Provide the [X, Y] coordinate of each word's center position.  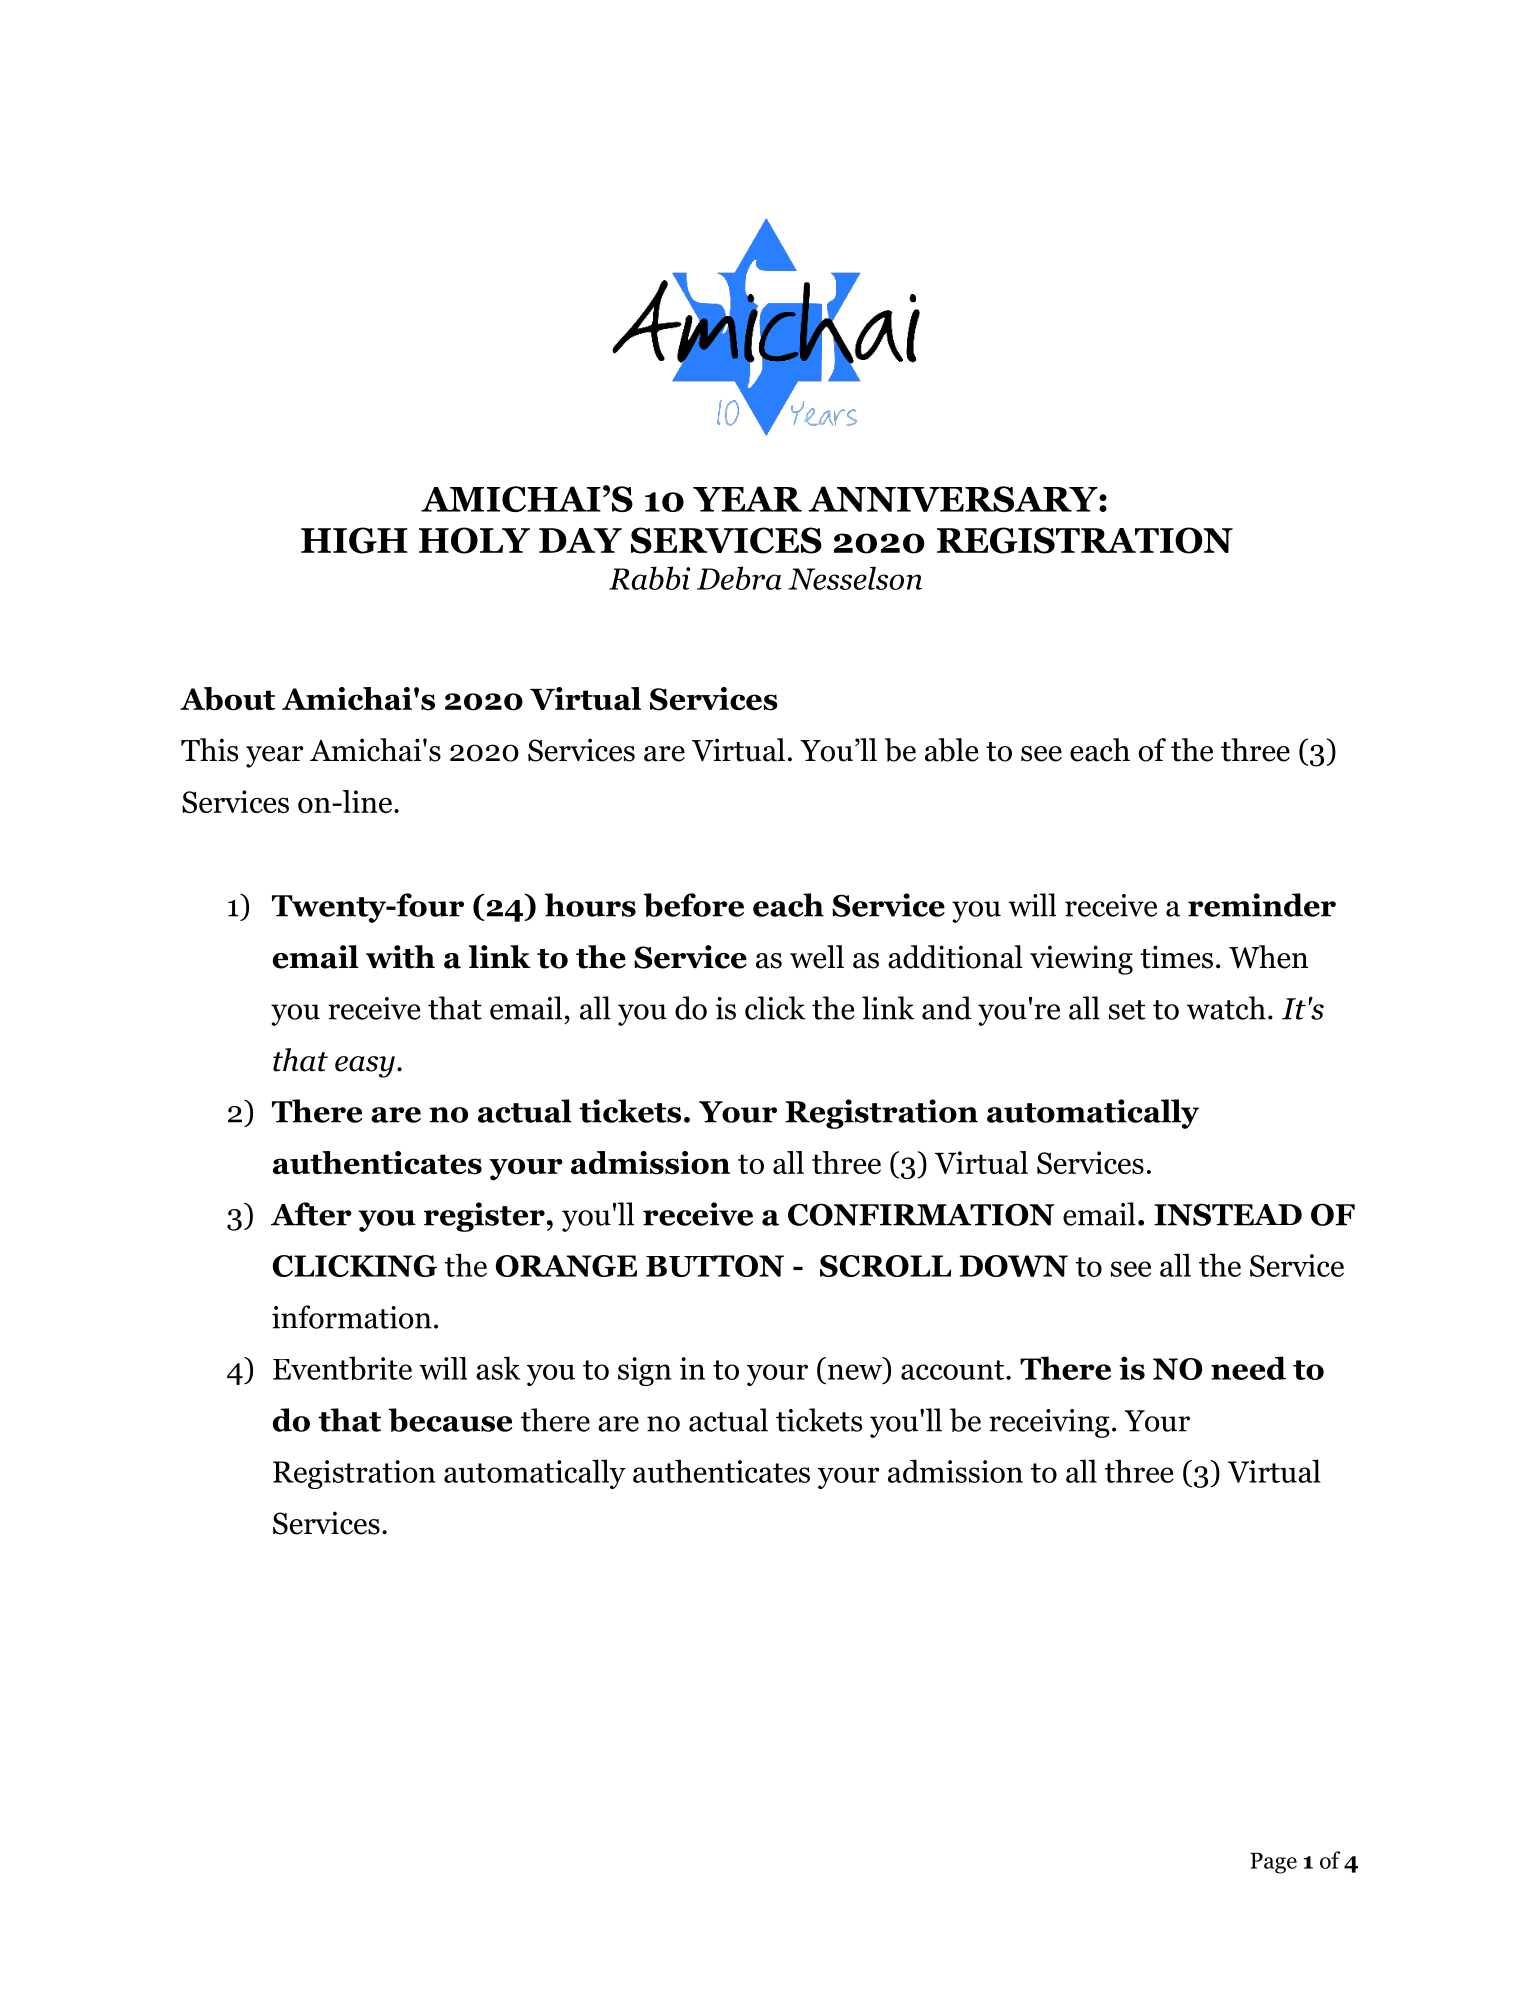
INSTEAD [1228, 1214]
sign [644, 1371]
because [450, 1420]
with [400, 957]
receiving [1049, 1423]
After [311, 1214]
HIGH [354, 540]
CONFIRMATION [921, 1214]
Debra [739, 578]
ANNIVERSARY [954, 499]
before [693, 905]
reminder [1262, 905]
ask [498, 1368]
